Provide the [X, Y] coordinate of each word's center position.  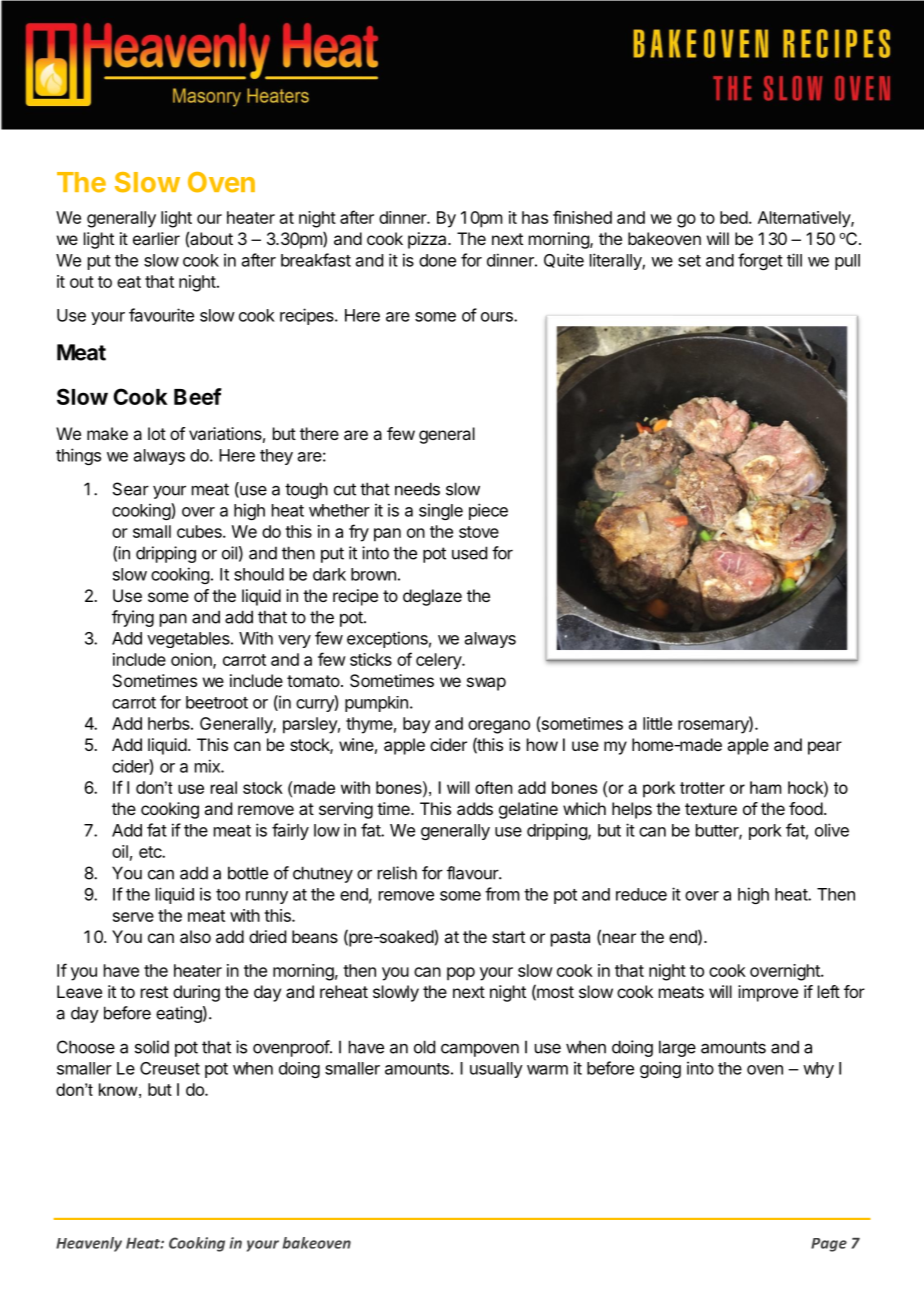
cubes [200, 531]
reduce [641, 894]
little [657, 723]
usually [496, 1070]
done [437, 260]
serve [133, 917]
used [469, 553]
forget [760, 261]
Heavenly [89, 1244]
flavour [473, 873]
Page [829, 1245]
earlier [156, 238]
